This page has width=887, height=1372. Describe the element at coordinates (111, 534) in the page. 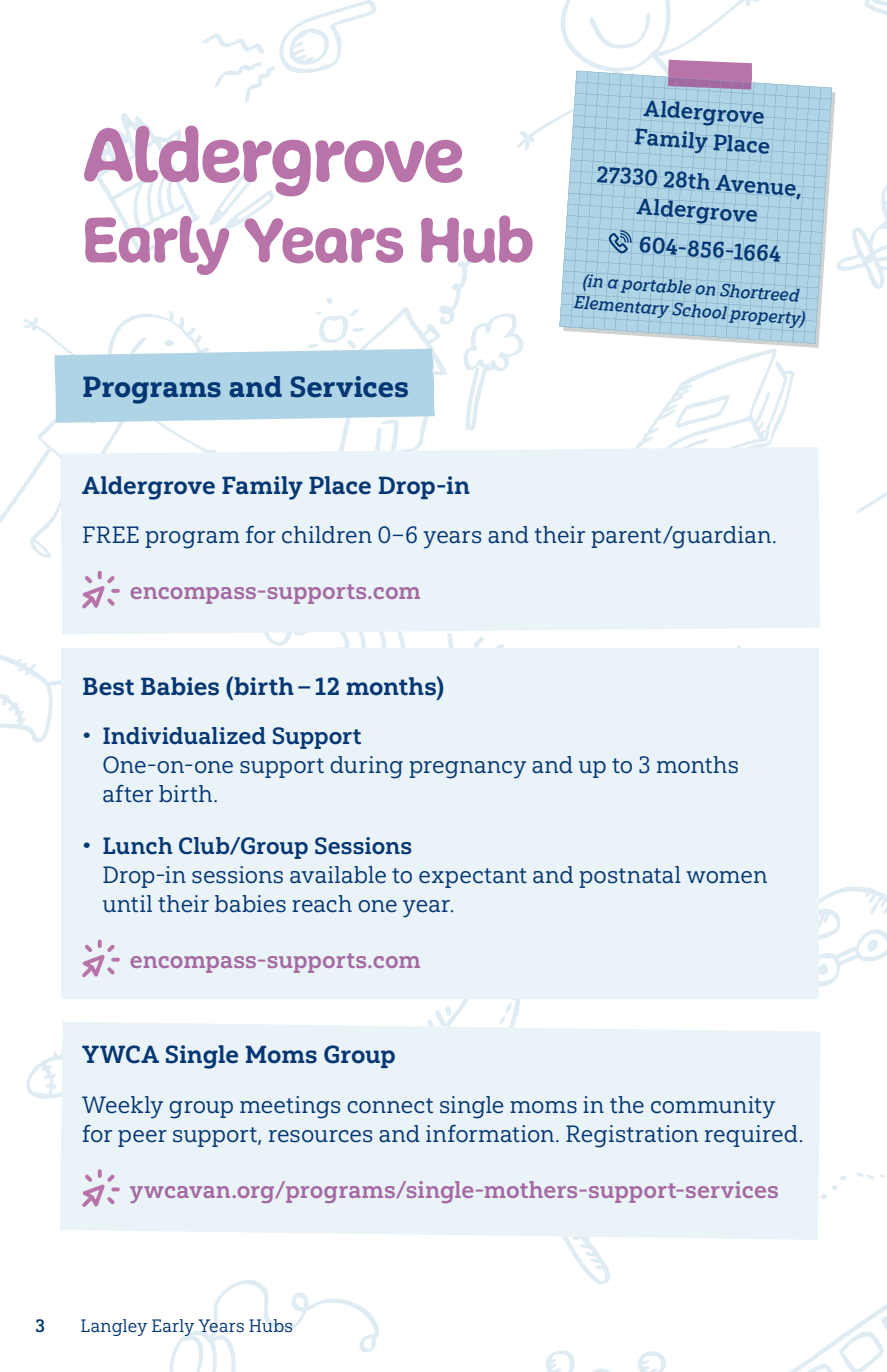

I see `FREE` at that location.
